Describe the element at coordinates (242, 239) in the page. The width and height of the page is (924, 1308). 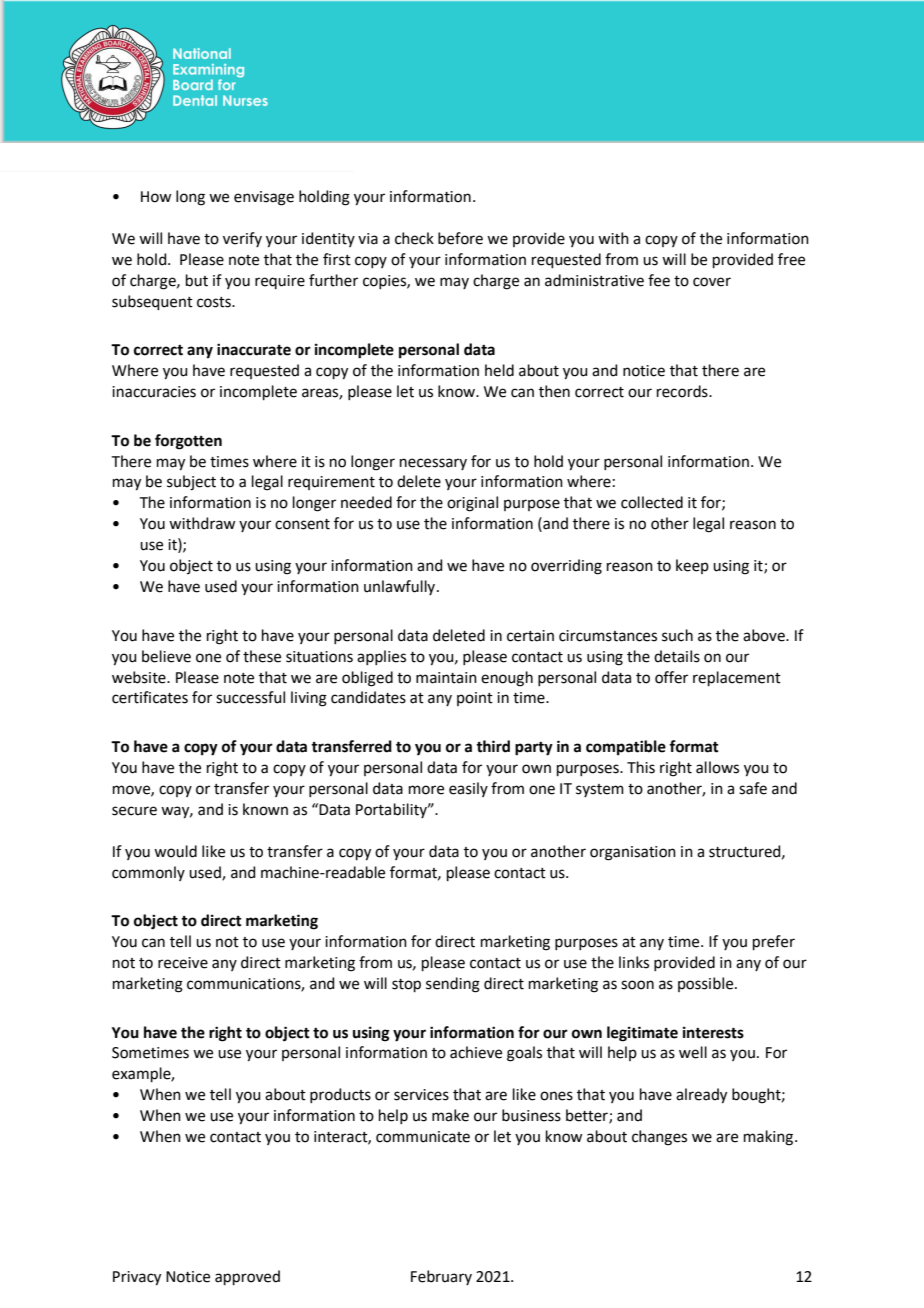
I see `verify` at that location.
